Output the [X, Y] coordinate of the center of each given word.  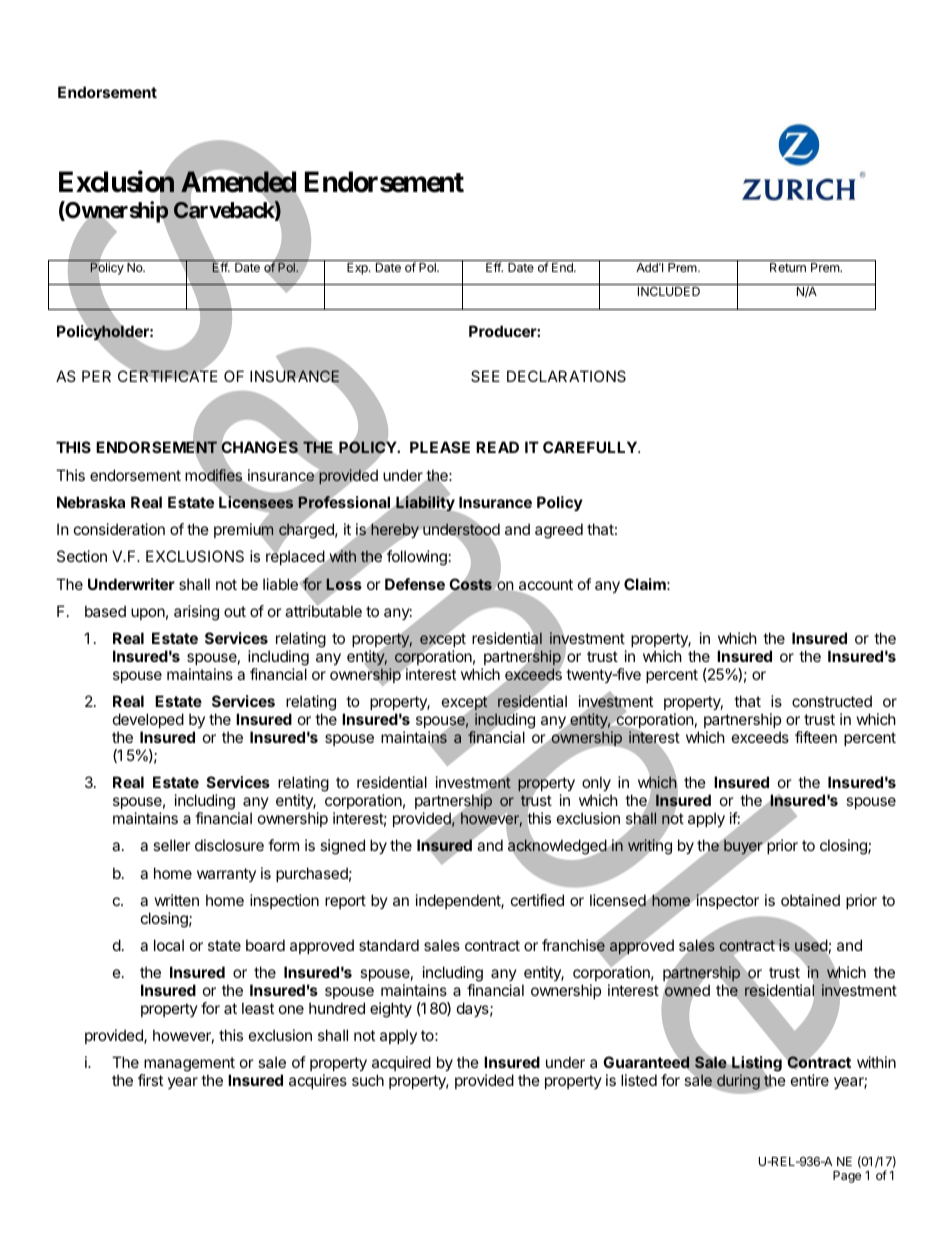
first [150, 1080]
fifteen [816, 737]
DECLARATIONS [566, 376]
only [596, 783]
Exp [358, 269]
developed [148, 720]
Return [788, 267]
